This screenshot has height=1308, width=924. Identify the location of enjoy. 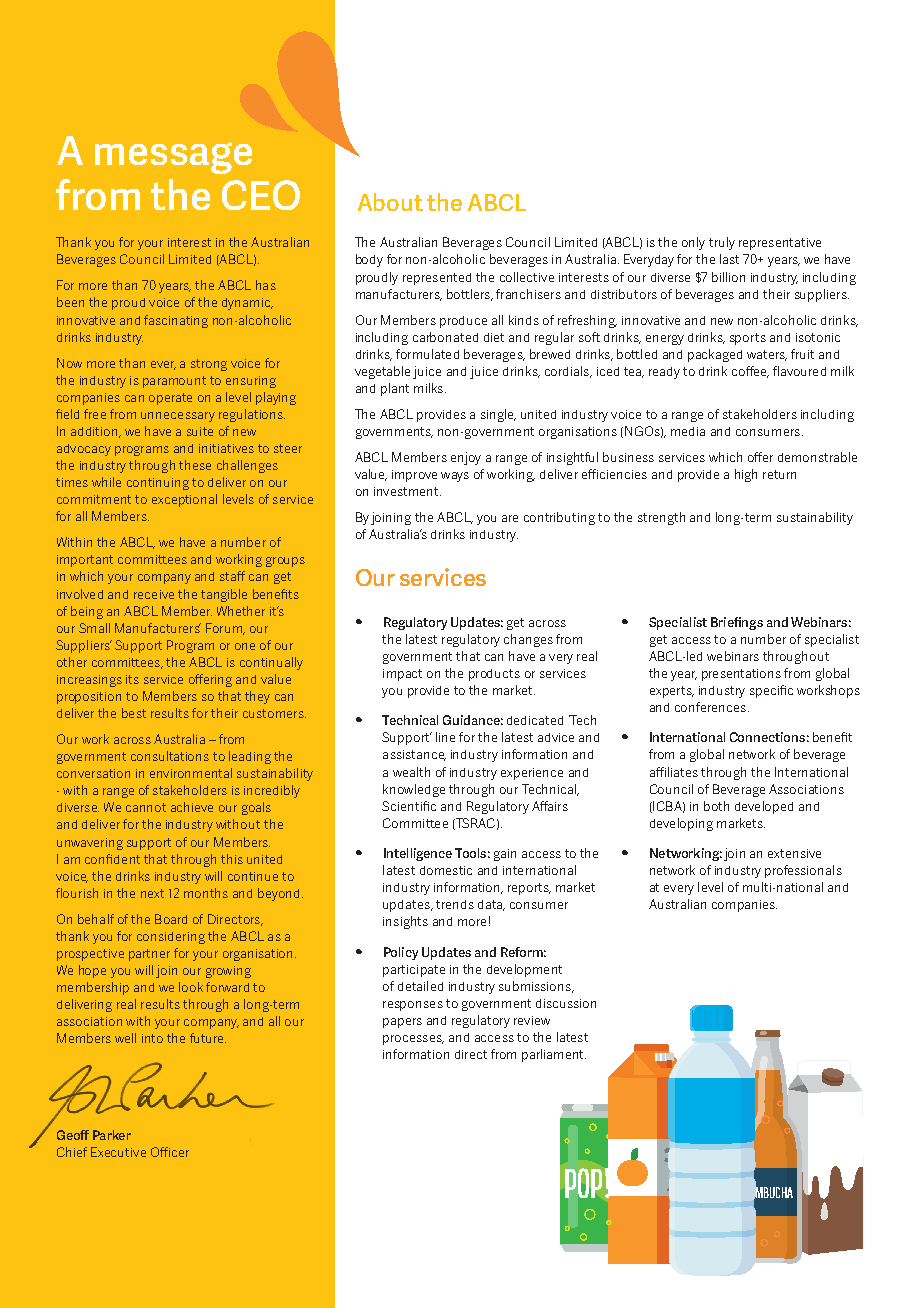
(466, 458).
